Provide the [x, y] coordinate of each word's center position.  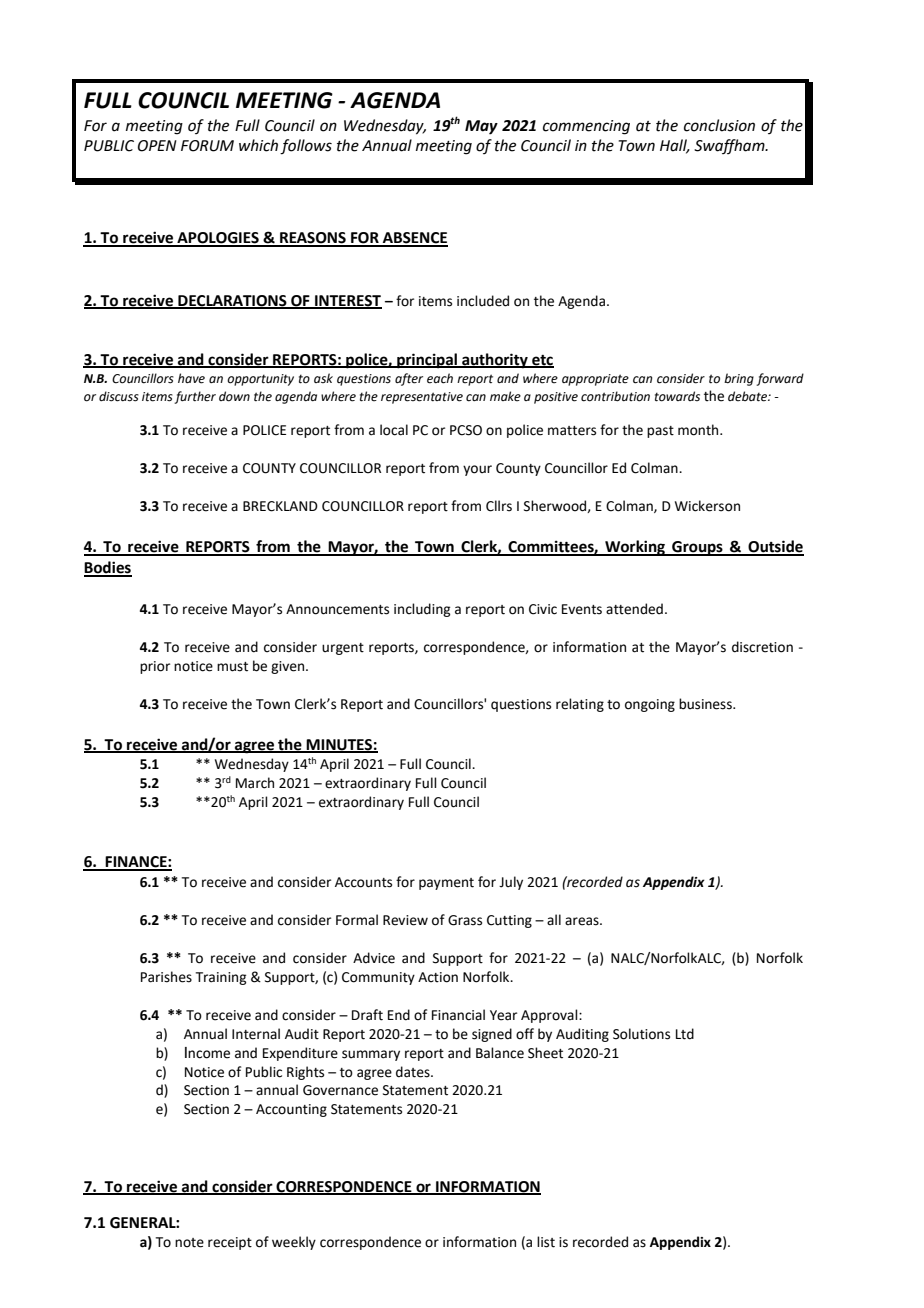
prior [155, 667]
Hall [675, 146]
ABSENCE [414, 239]
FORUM [207, 146]
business [706, 704]
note [189, 1243]
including [422, 610]
